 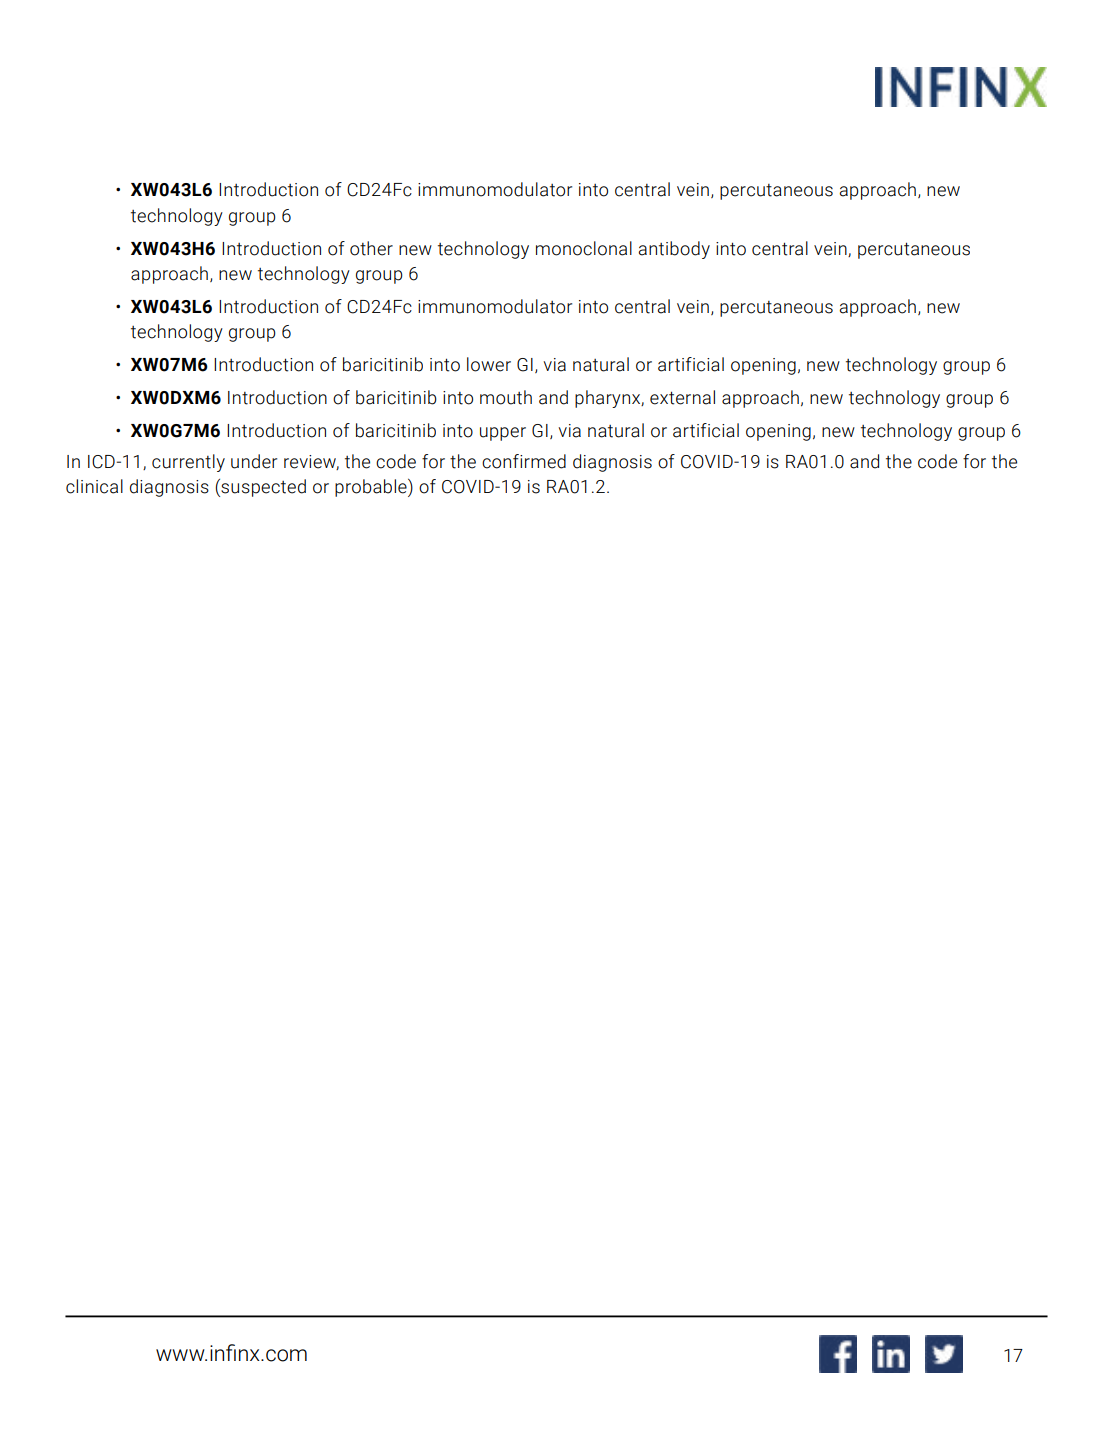 I want to click on lower, so click(x=489, y=364).
